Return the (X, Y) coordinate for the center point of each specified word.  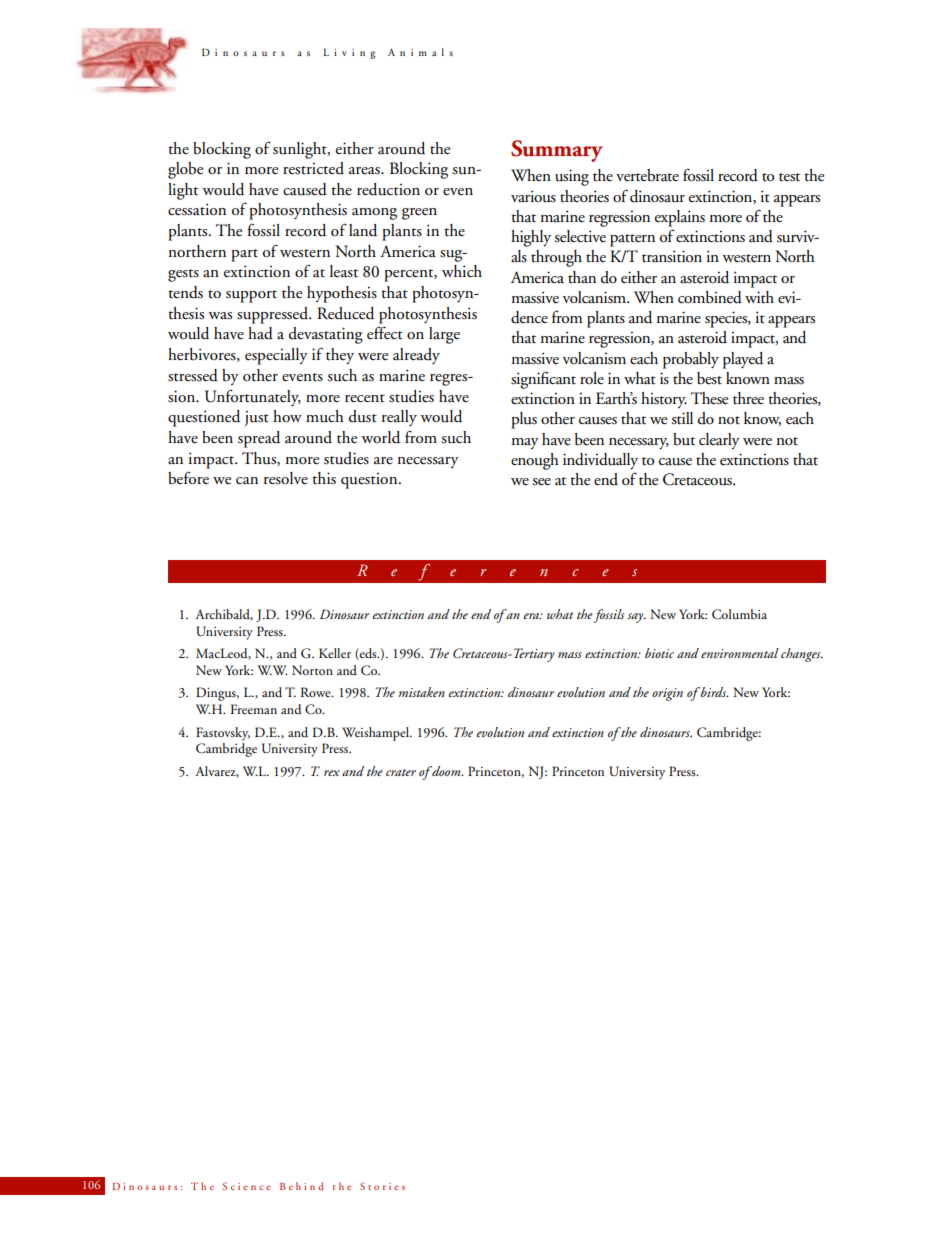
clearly (719, 441)
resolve (286, 478)
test (789, 177)
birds (714, 692)
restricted (313, 168)
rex (332, 773)
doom (446, 771)
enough (535, 461)
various (533, 196)
